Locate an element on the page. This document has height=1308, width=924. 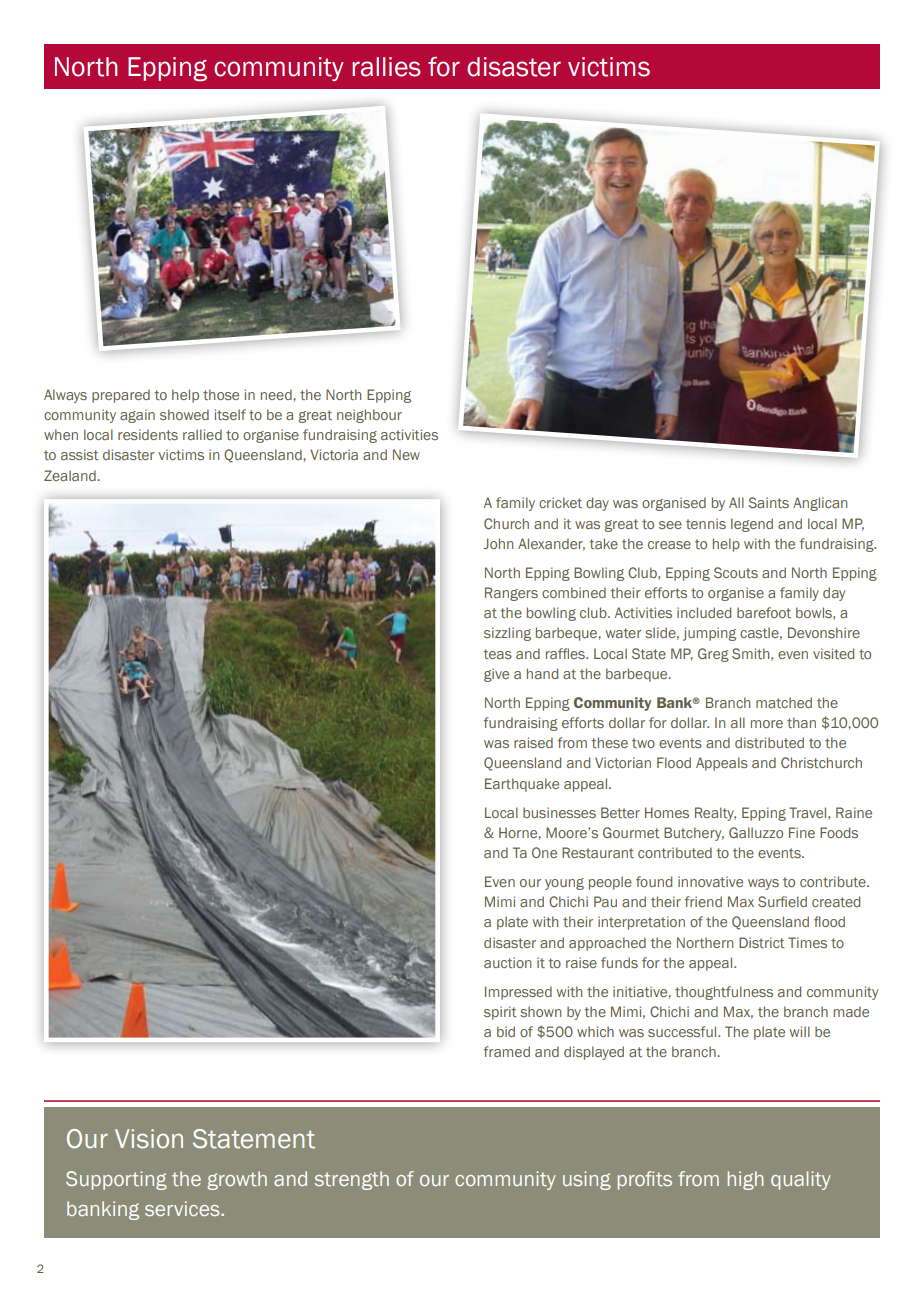
Earthquake is located at coordinates (522, 785).
